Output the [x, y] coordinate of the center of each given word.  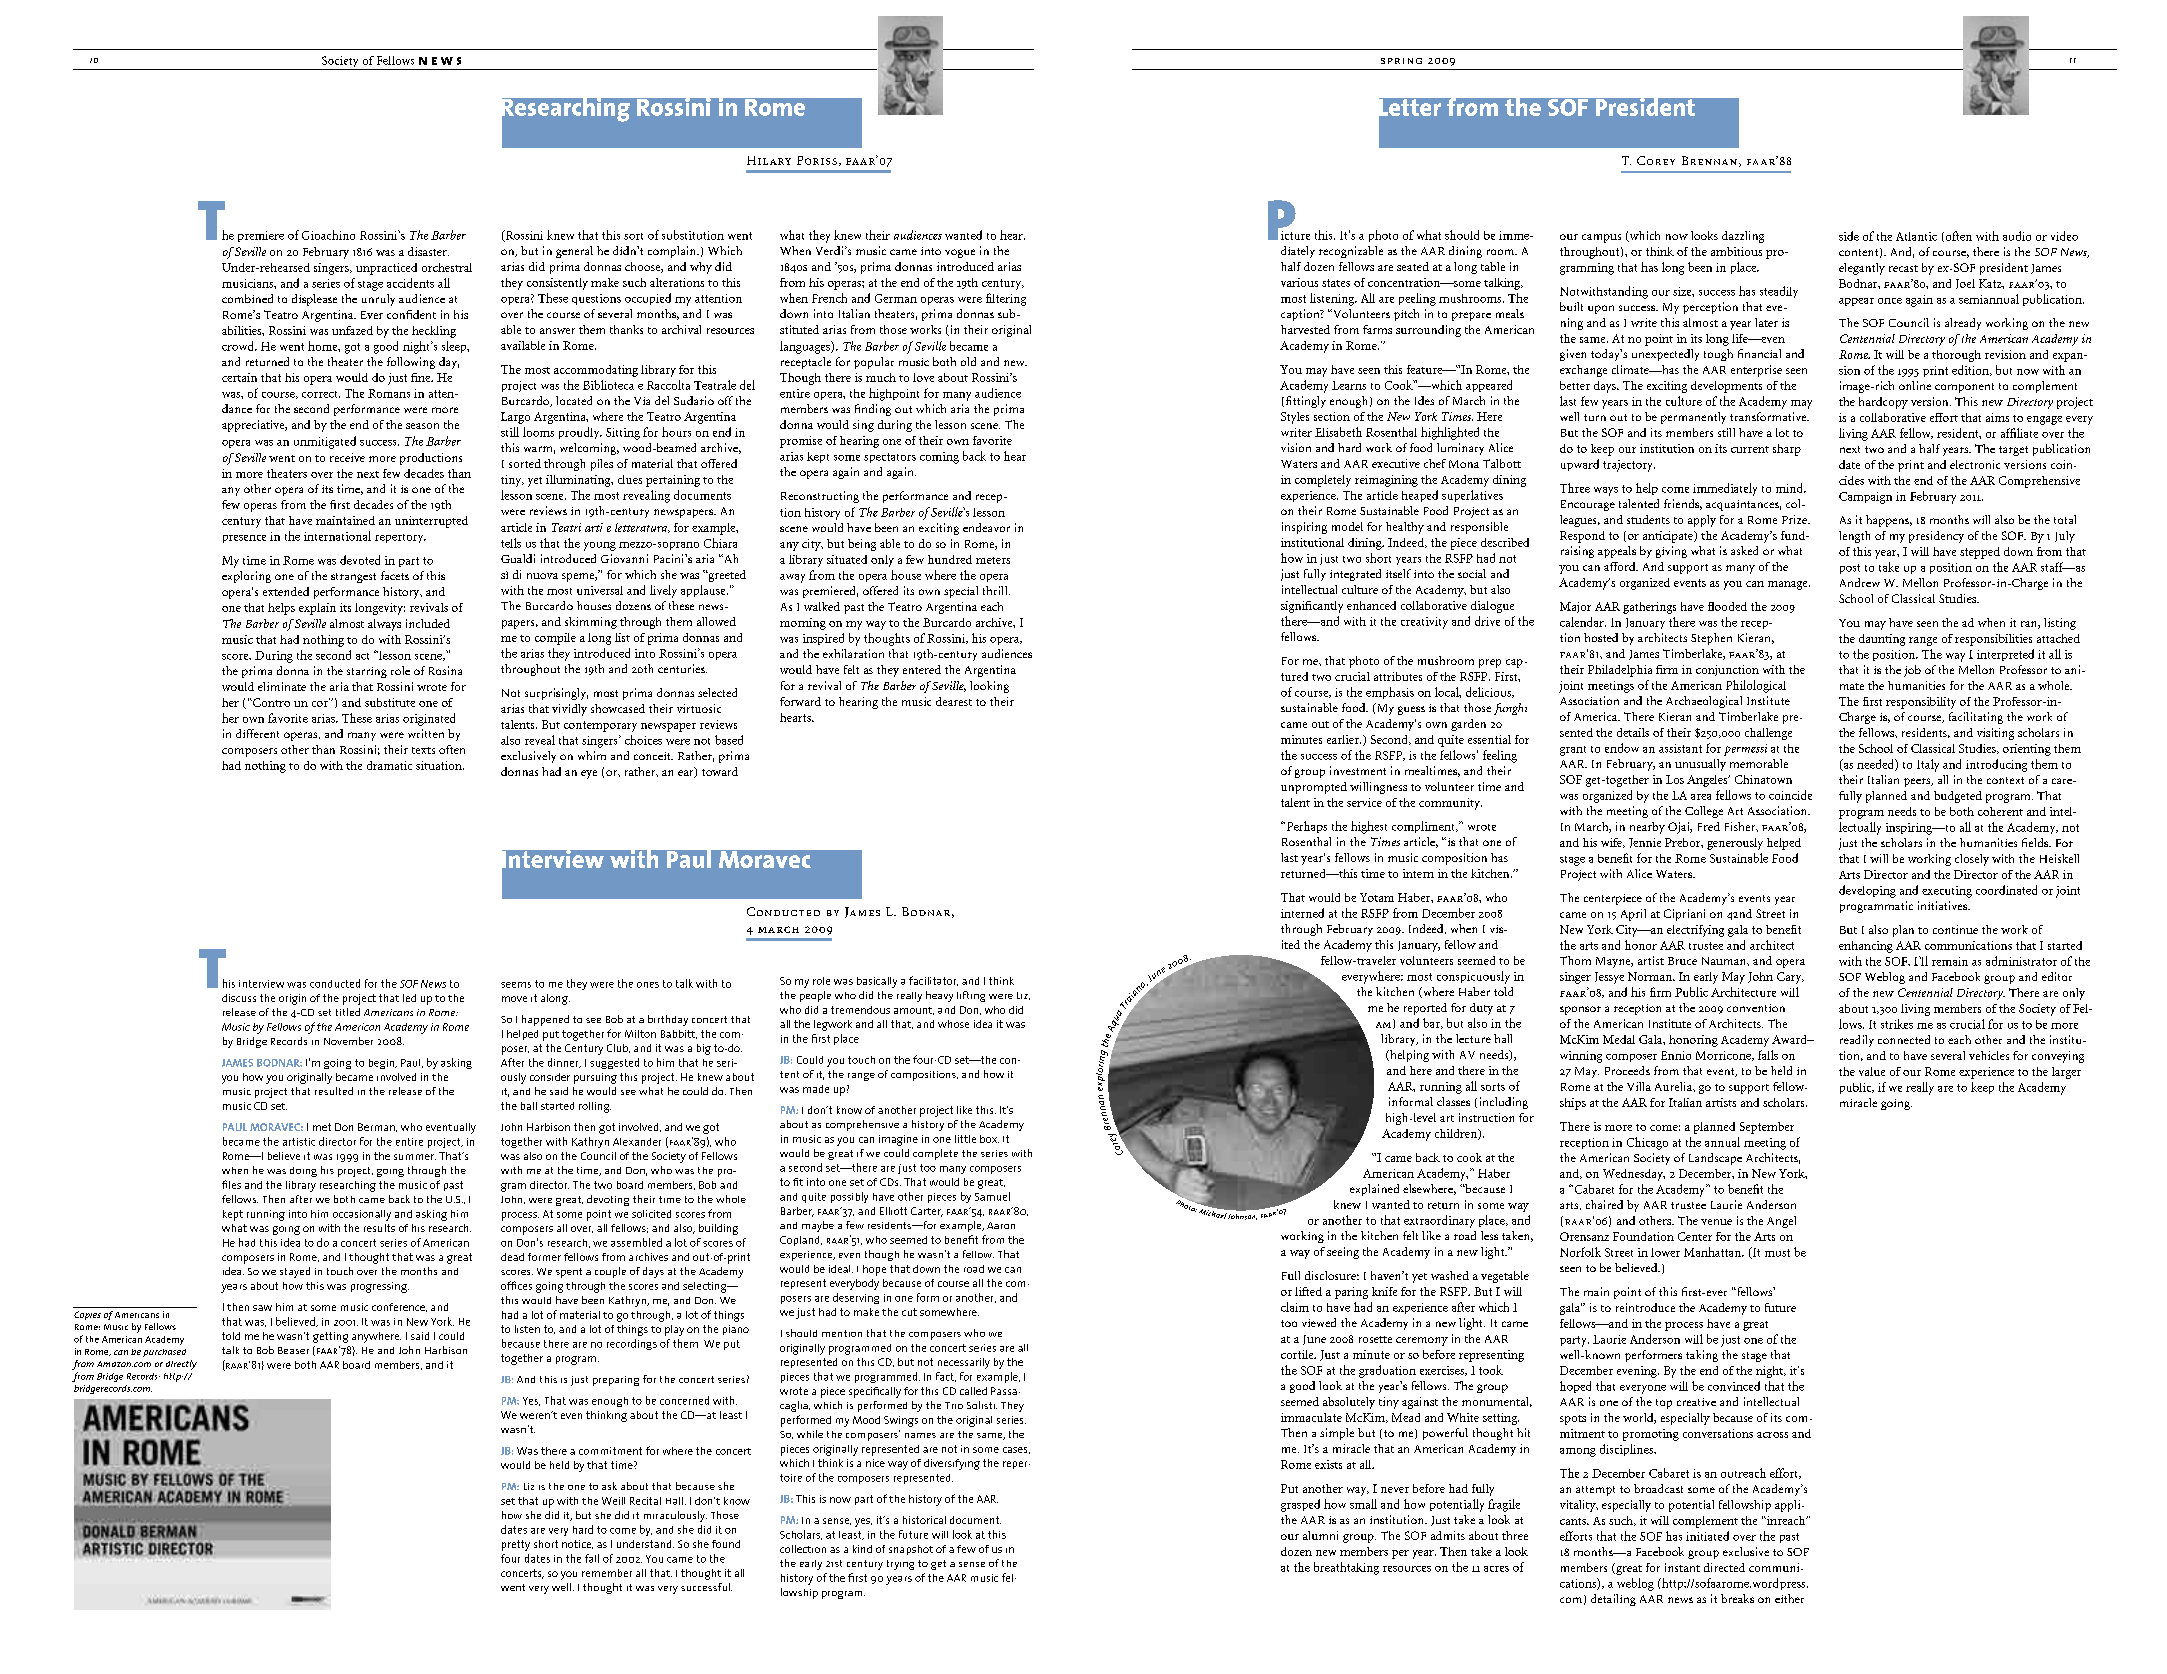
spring [1401, 61]
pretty [516, 1545]
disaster [428, 251]
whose [953, 1024]
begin [383, 1064]
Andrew [1860, 582]
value [1872, 1071]
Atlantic [1916, 236]
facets [395, 575]
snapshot [911, 1550]
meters [993, 560]
